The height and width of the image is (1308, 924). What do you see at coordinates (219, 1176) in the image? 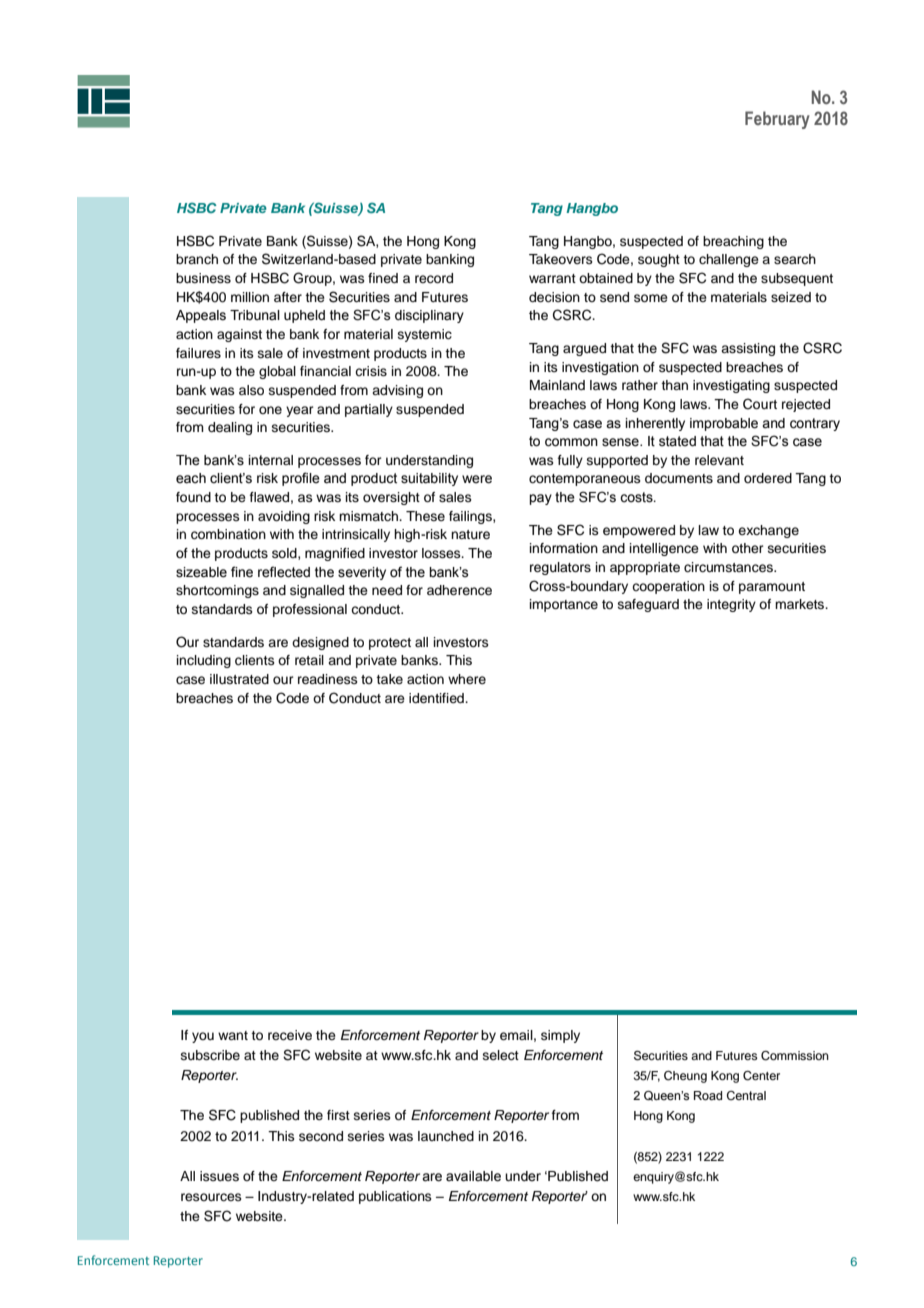
I see `issues` at bounding box center [219, 1176].
